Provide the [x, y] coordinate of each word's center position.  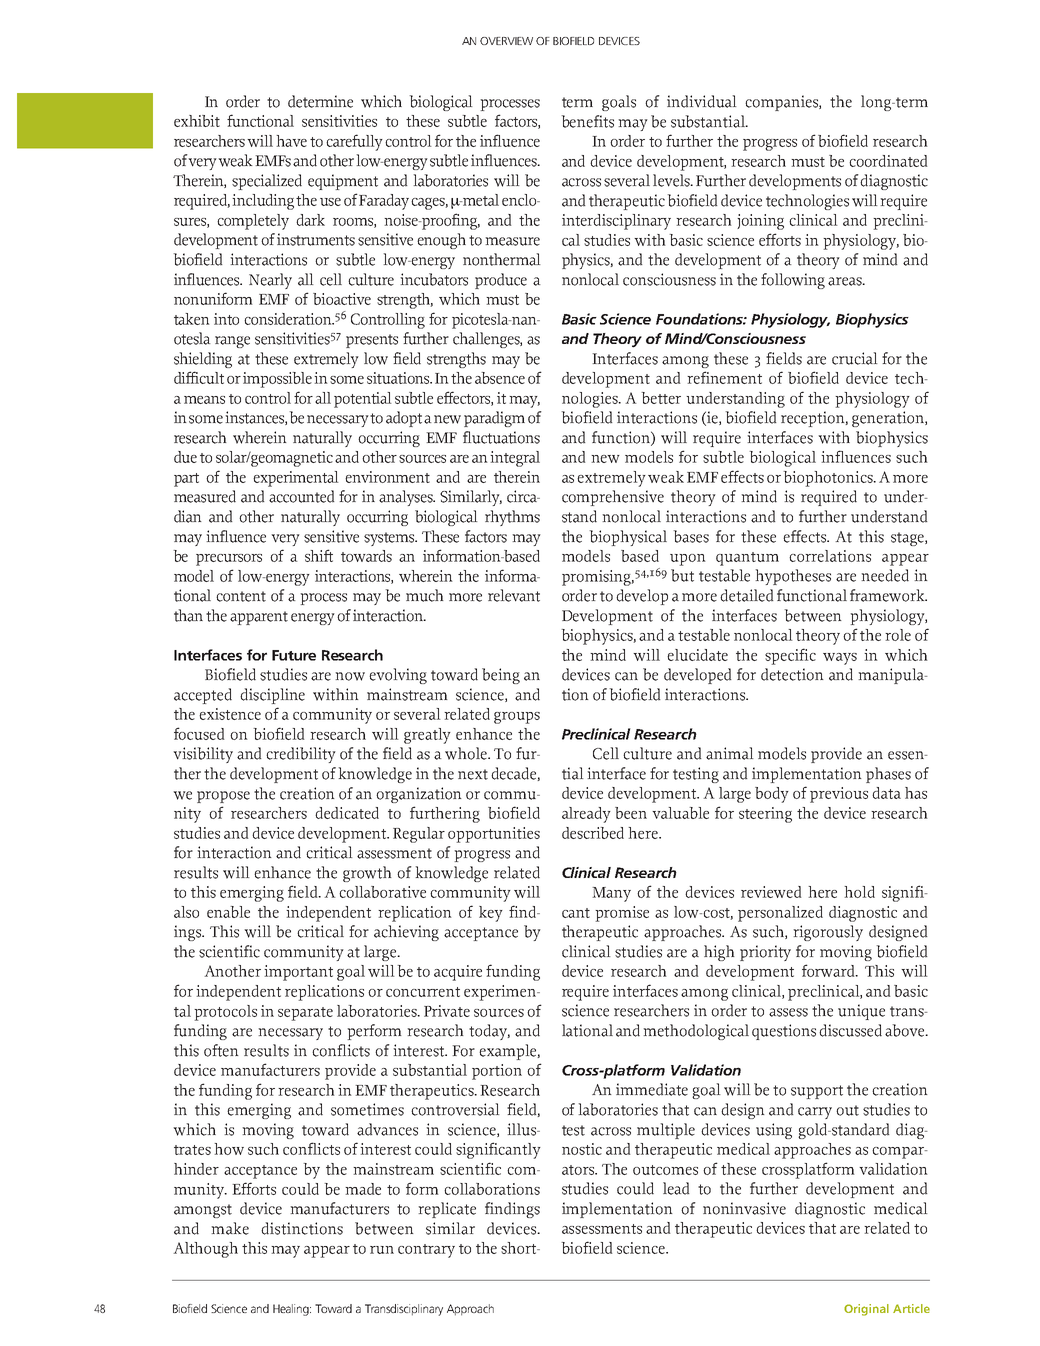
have [291, 141]
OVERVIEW [506, 41]
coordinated [888, 161]
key [491, 914]
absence [500, 378]
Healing [292, 1310]
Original [866, 1310]
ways [840, 659]
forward [829, 970]
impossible [277, 380]
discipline [272, 696]
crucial [855, 358]
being [501, 676]
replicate [447, 1210]
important [298, 973]
